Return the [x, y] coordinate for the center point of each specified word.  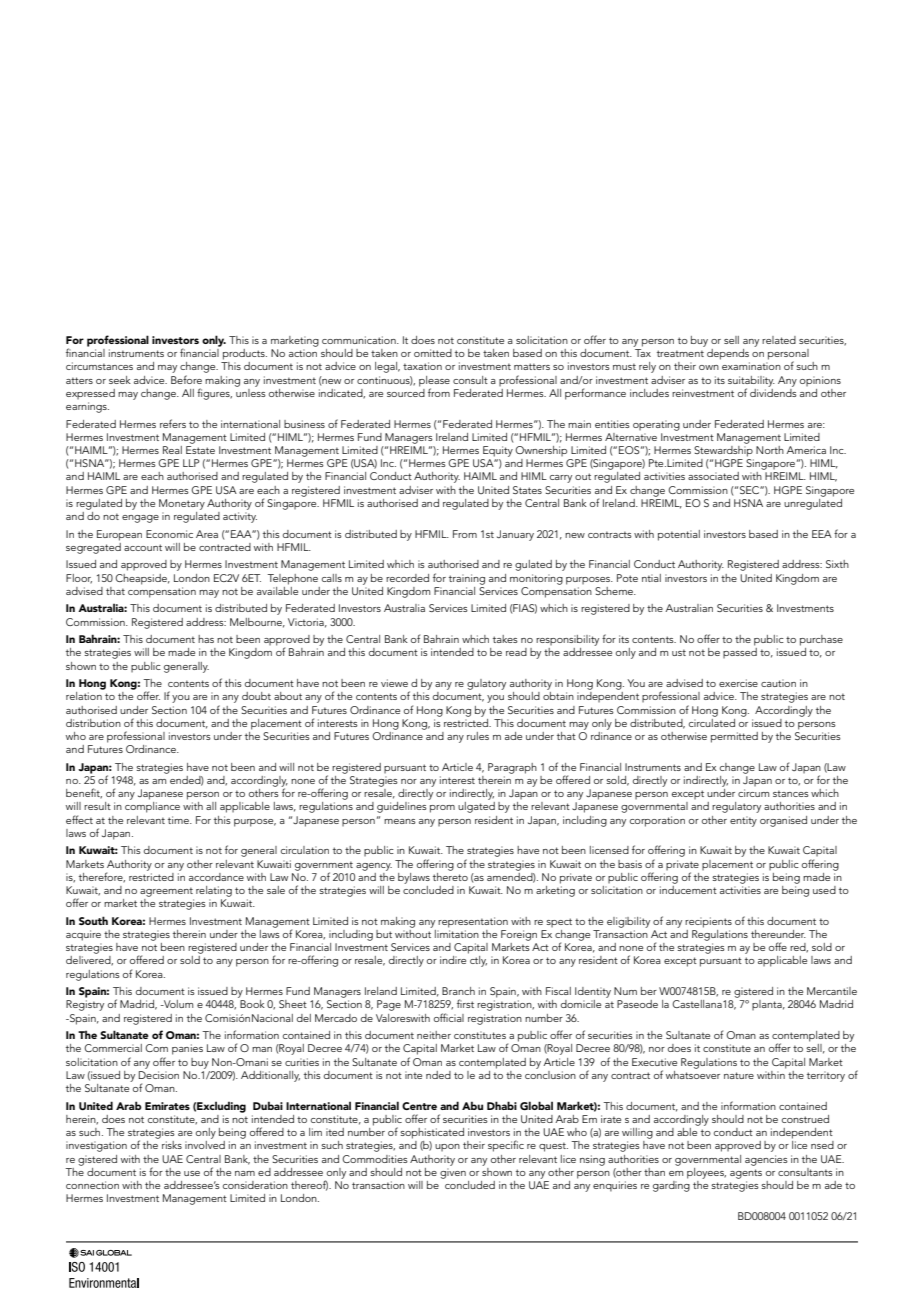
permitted [734, 737]
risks [172, 1145]
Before [186, 379]
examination [751, 366]
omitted [433, 353]
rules [478, 736]
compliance [152, 807]
